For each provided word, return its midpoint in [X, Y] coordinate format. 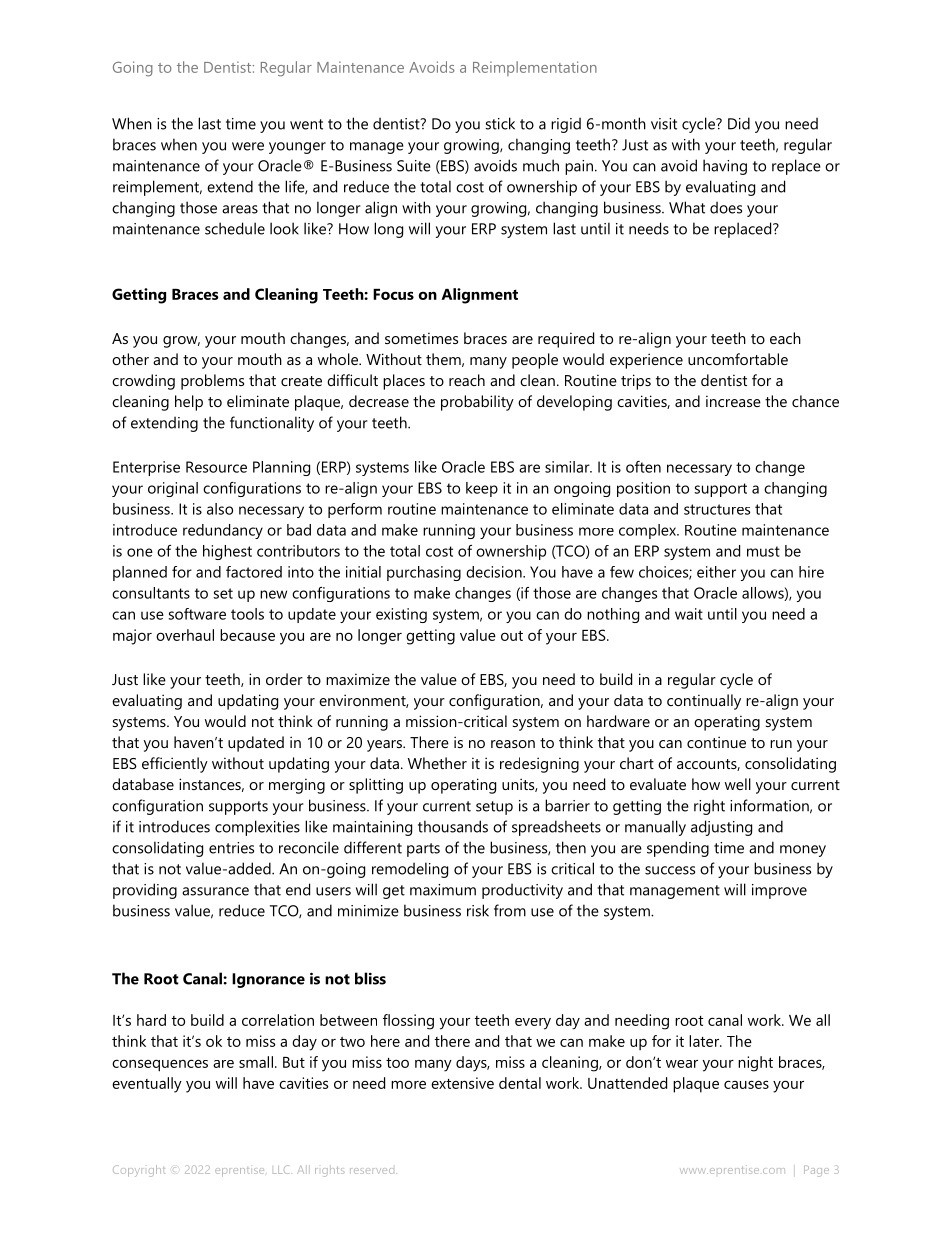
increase [733, 401]
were [248, 146]
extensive [462, 1083]
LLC [281, 1169]
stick [500, 123]
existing [401, 615]
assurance [215, 891]
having [725, 167]
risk [478, 910]
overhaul [185, 635]
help [189, 403]
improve [779, 891]
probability [477, 403]
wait [689, 614]
